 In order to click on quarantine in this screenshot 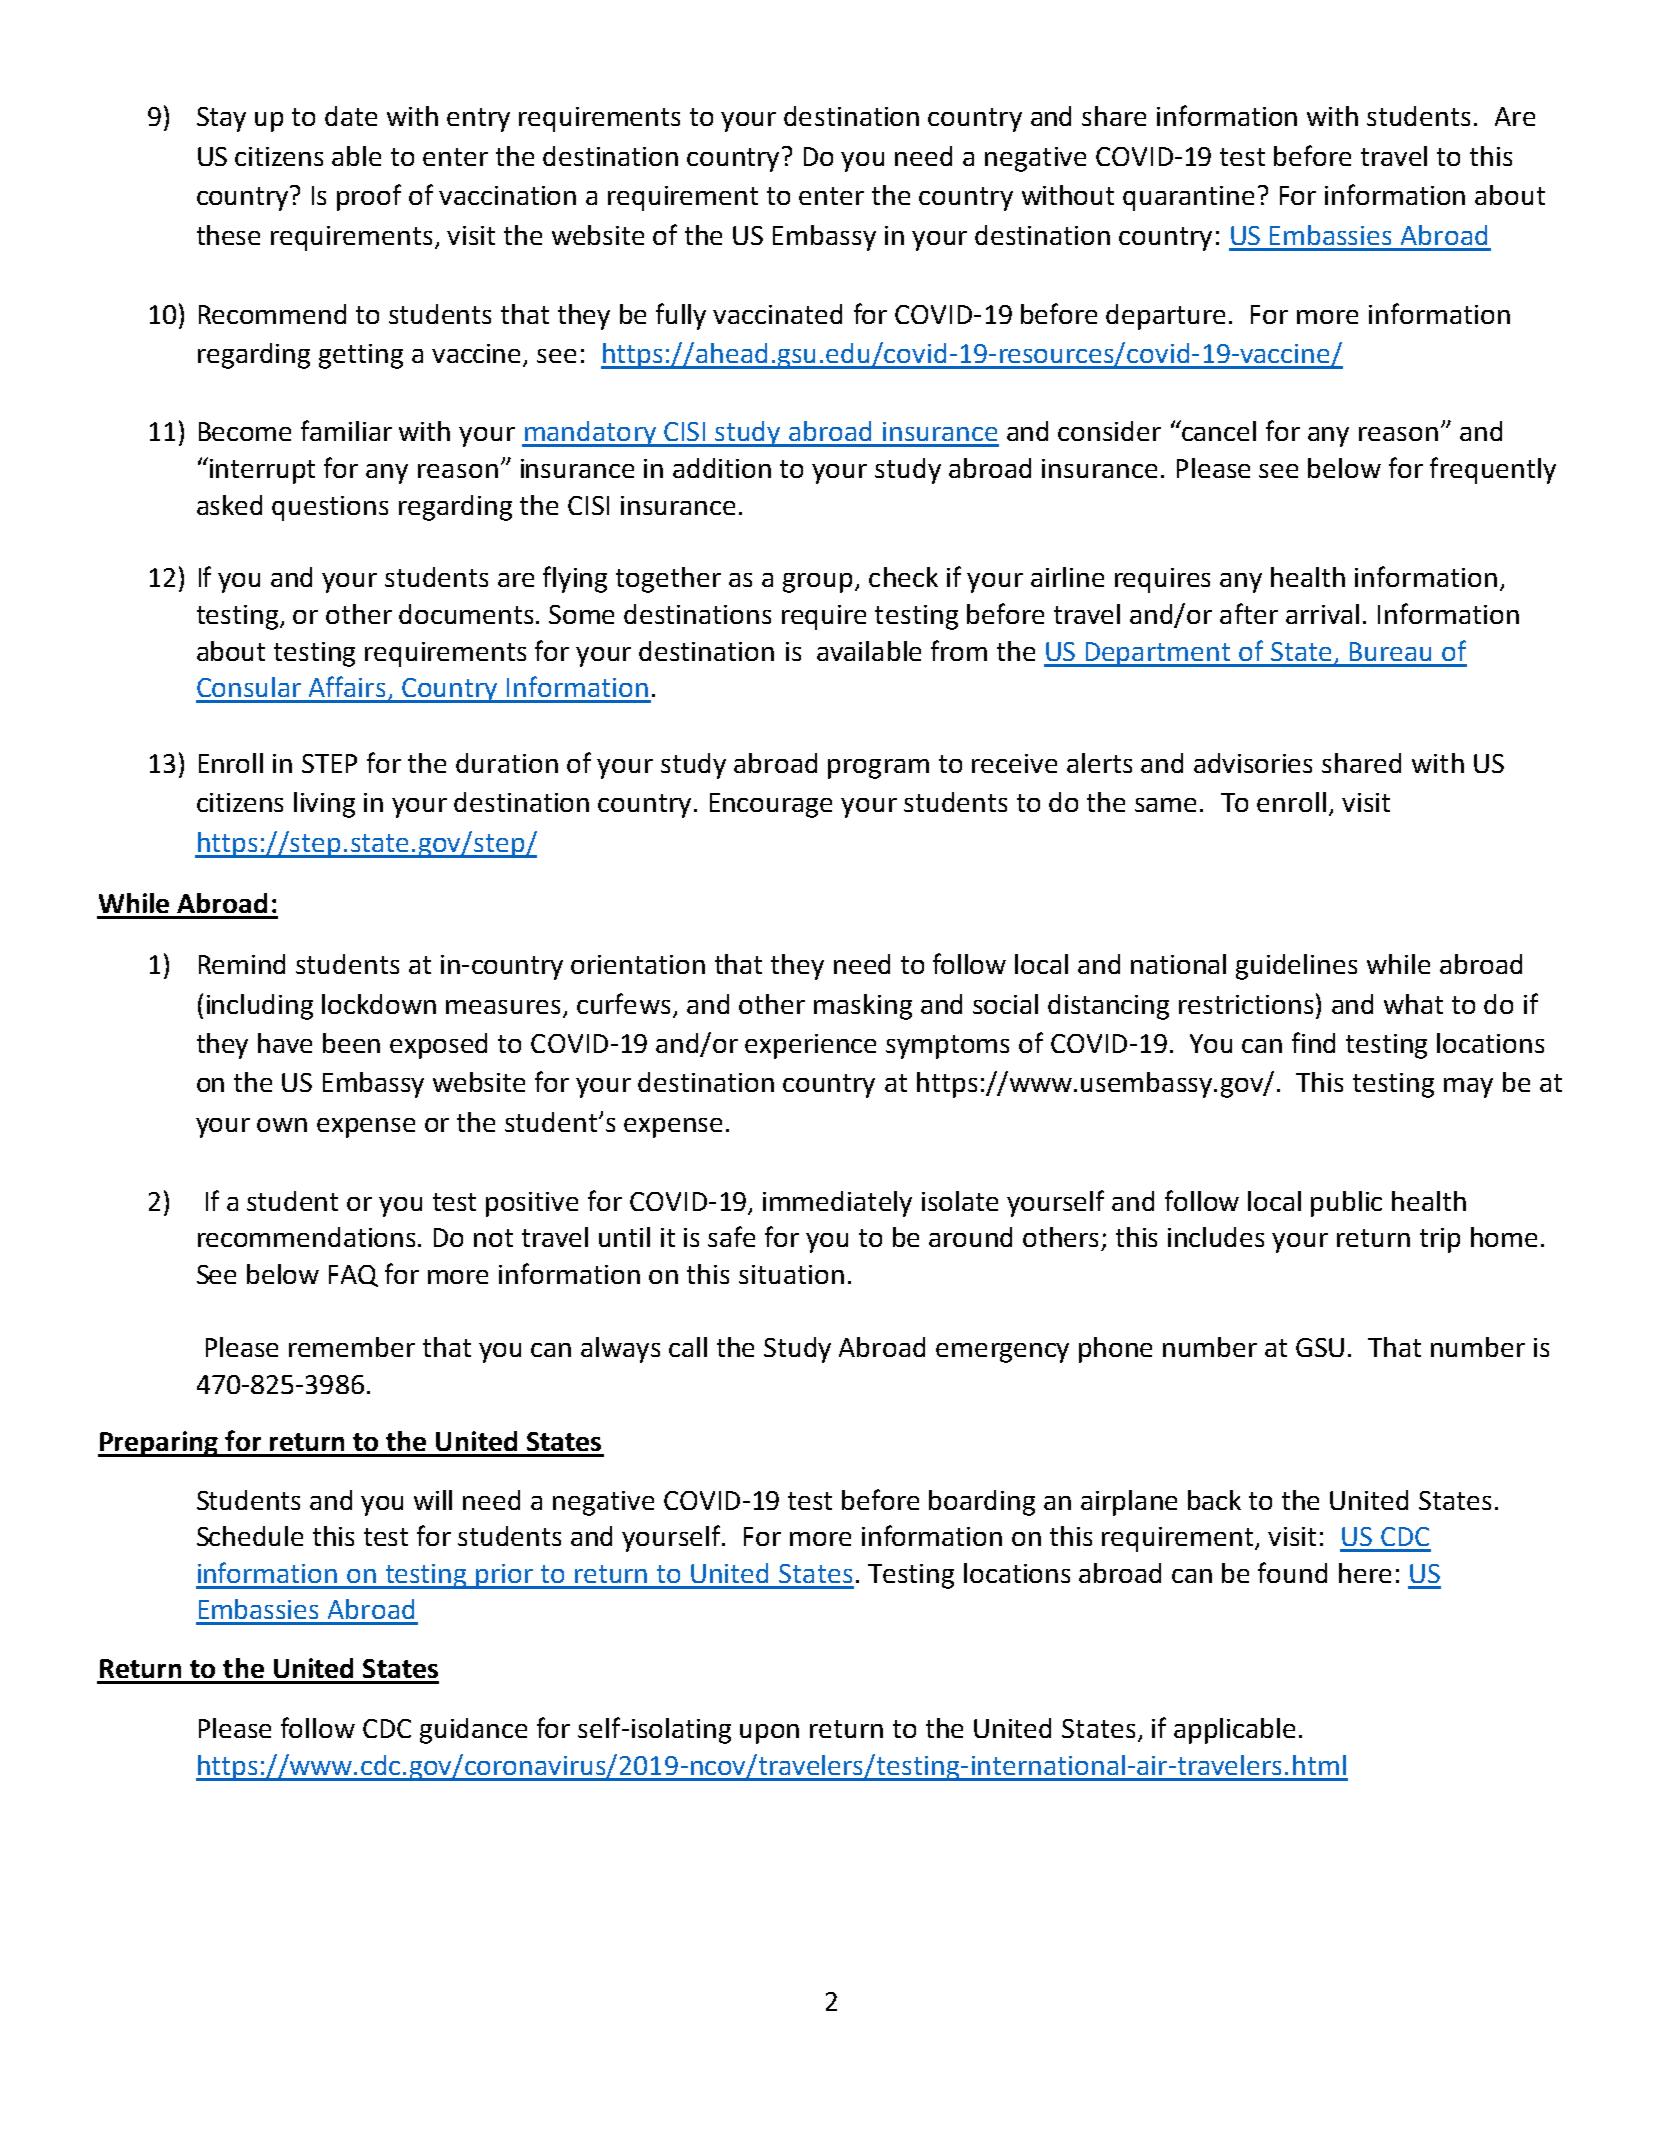, I will do `click(1188, 198)`.
